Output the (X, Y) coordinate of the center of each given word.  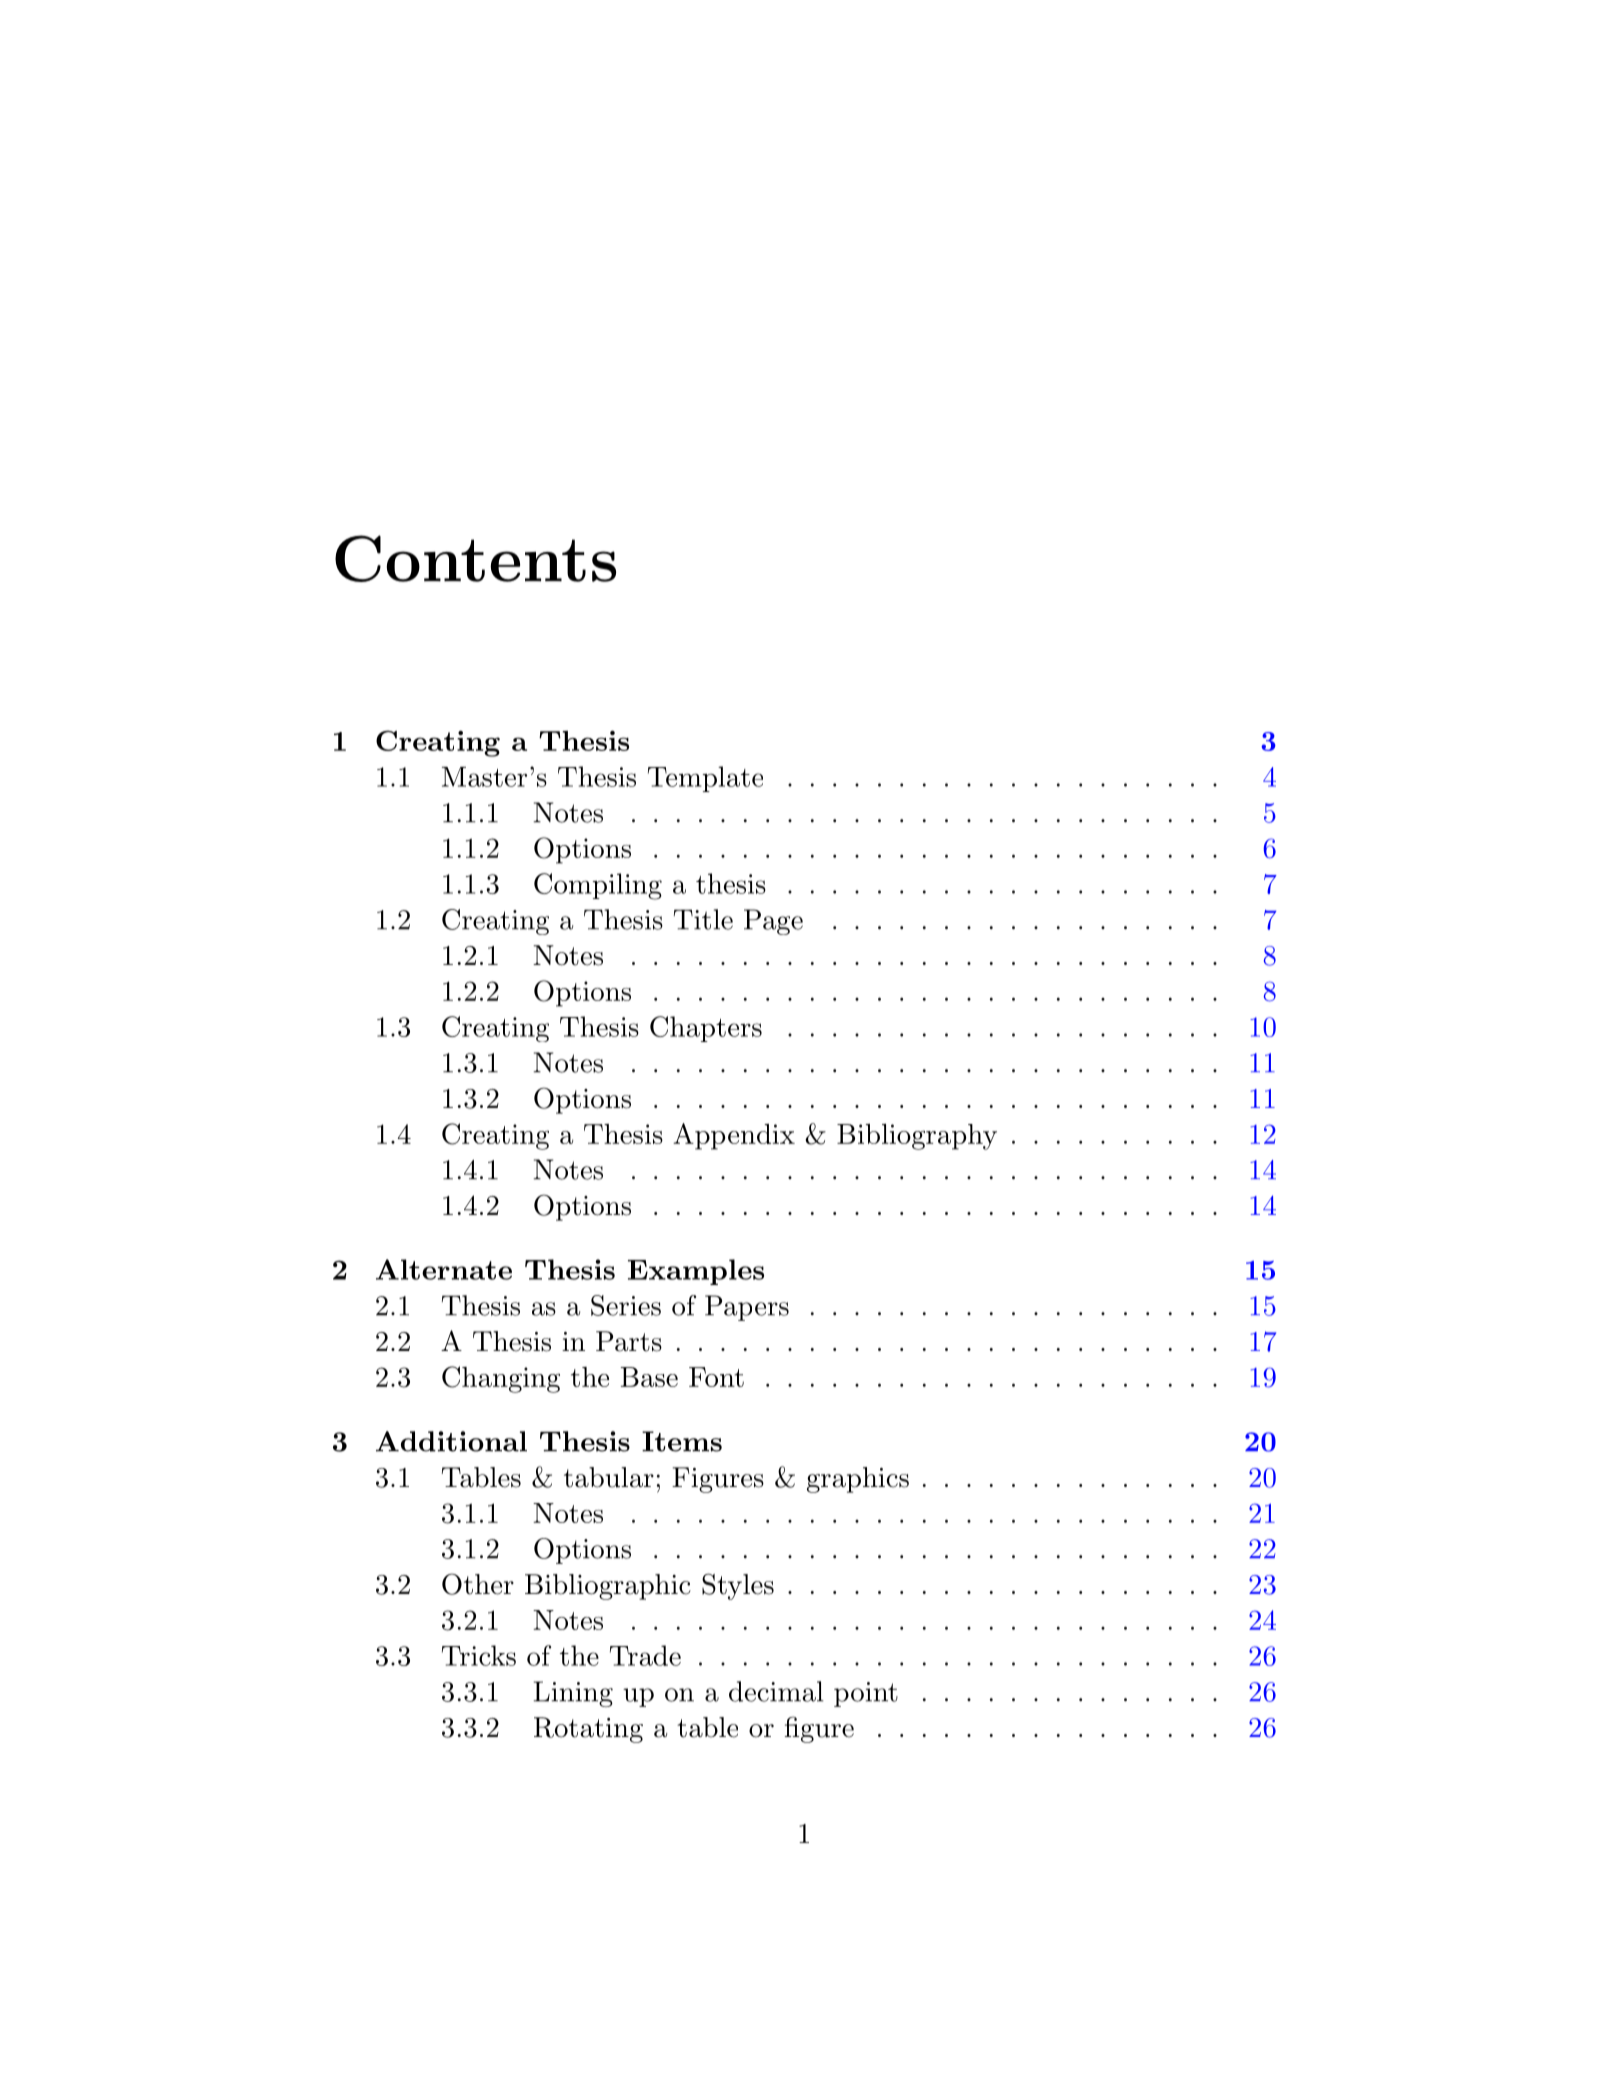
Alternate (444, 1269)
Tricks (479, 1655)
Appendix (734, 1136)
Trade (645, 1655)
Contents (475, 558)
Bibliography (917, 1137)
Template (705, 779)
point (866, 1694)
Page (773, 922)
